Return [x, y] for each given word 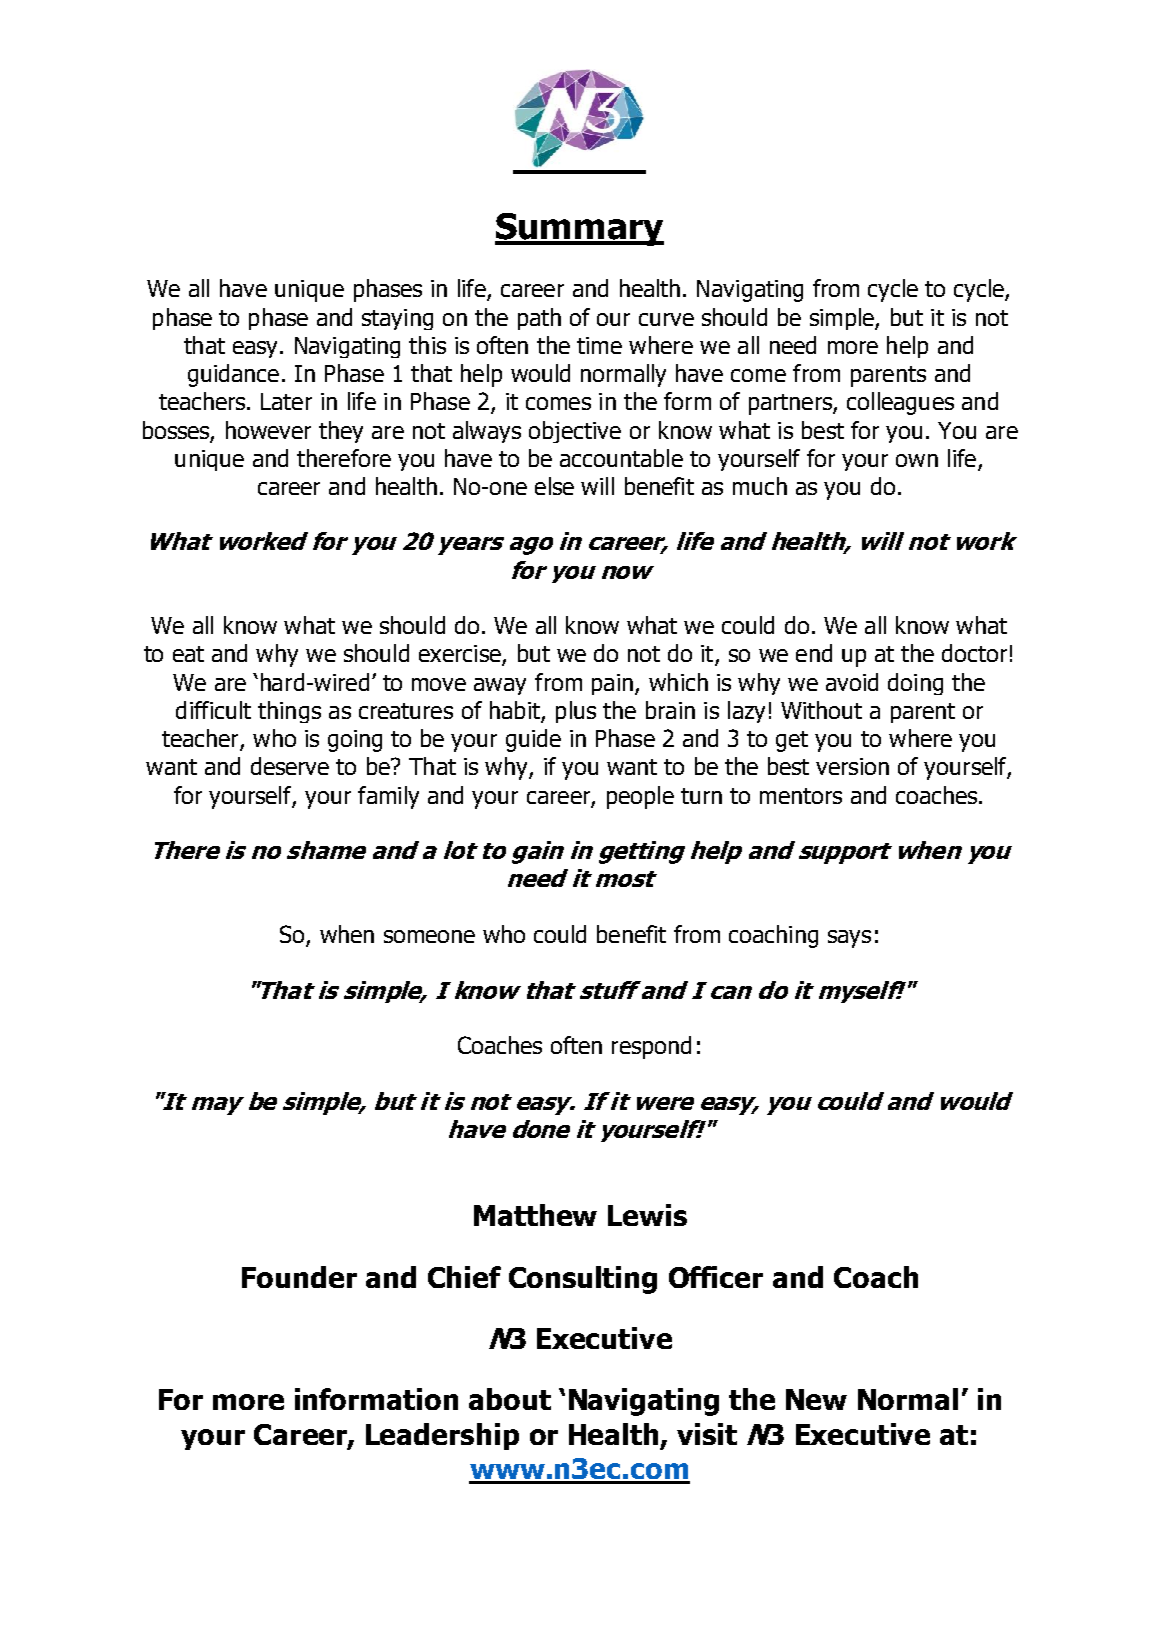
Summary [579, 229]
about [510, 1399]
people [640, 797]
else [554, 486]
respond [651, 1047]
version [852, 766]
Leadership [442, 1436]
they [341, 432]
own [917, 460]
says [849, 939]
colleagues [900, 403]
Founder [299, 1277]
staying [397, 319]
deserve [290, 766]
